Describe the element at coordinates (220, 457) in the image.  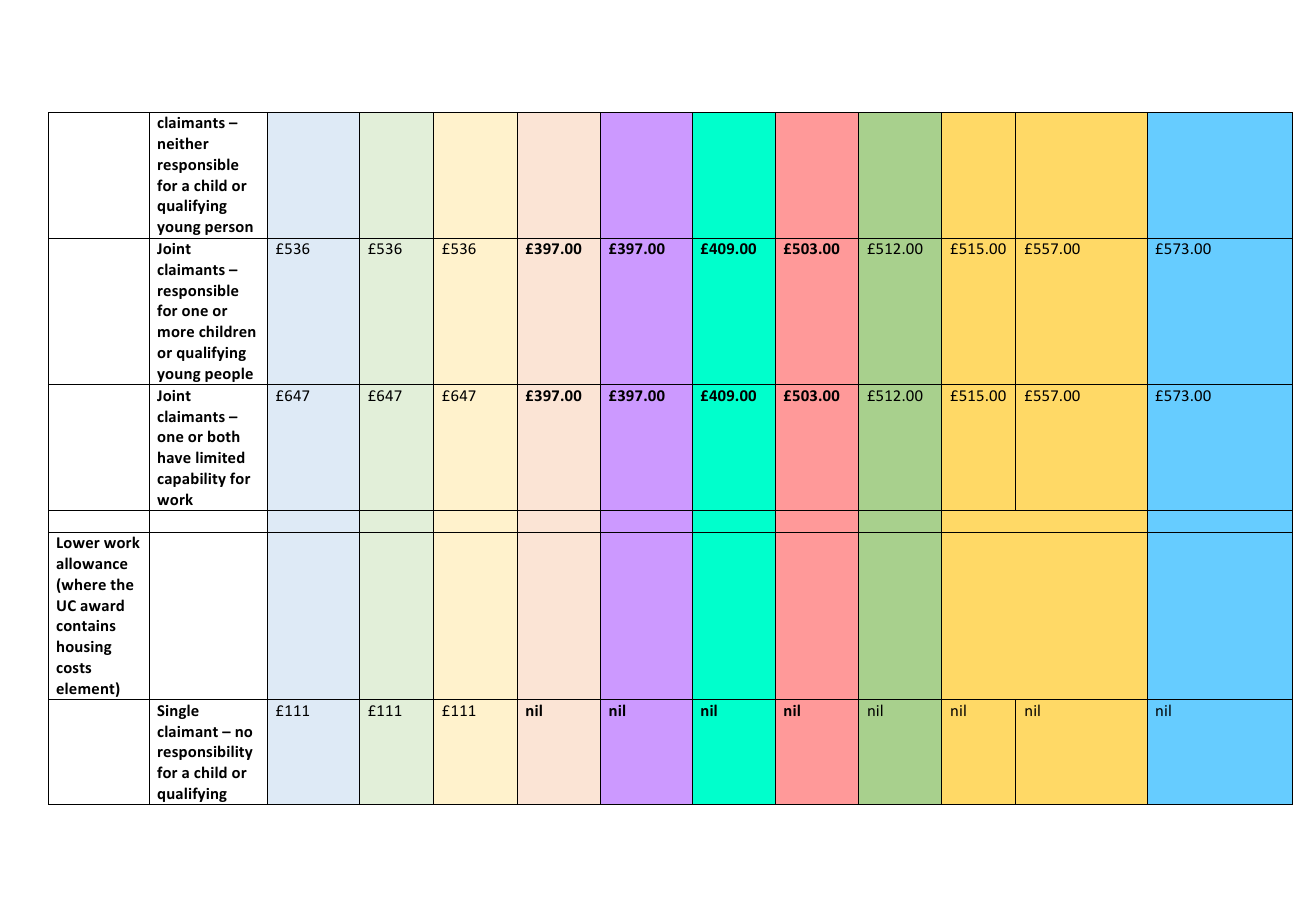
I see `limited` at that location.
